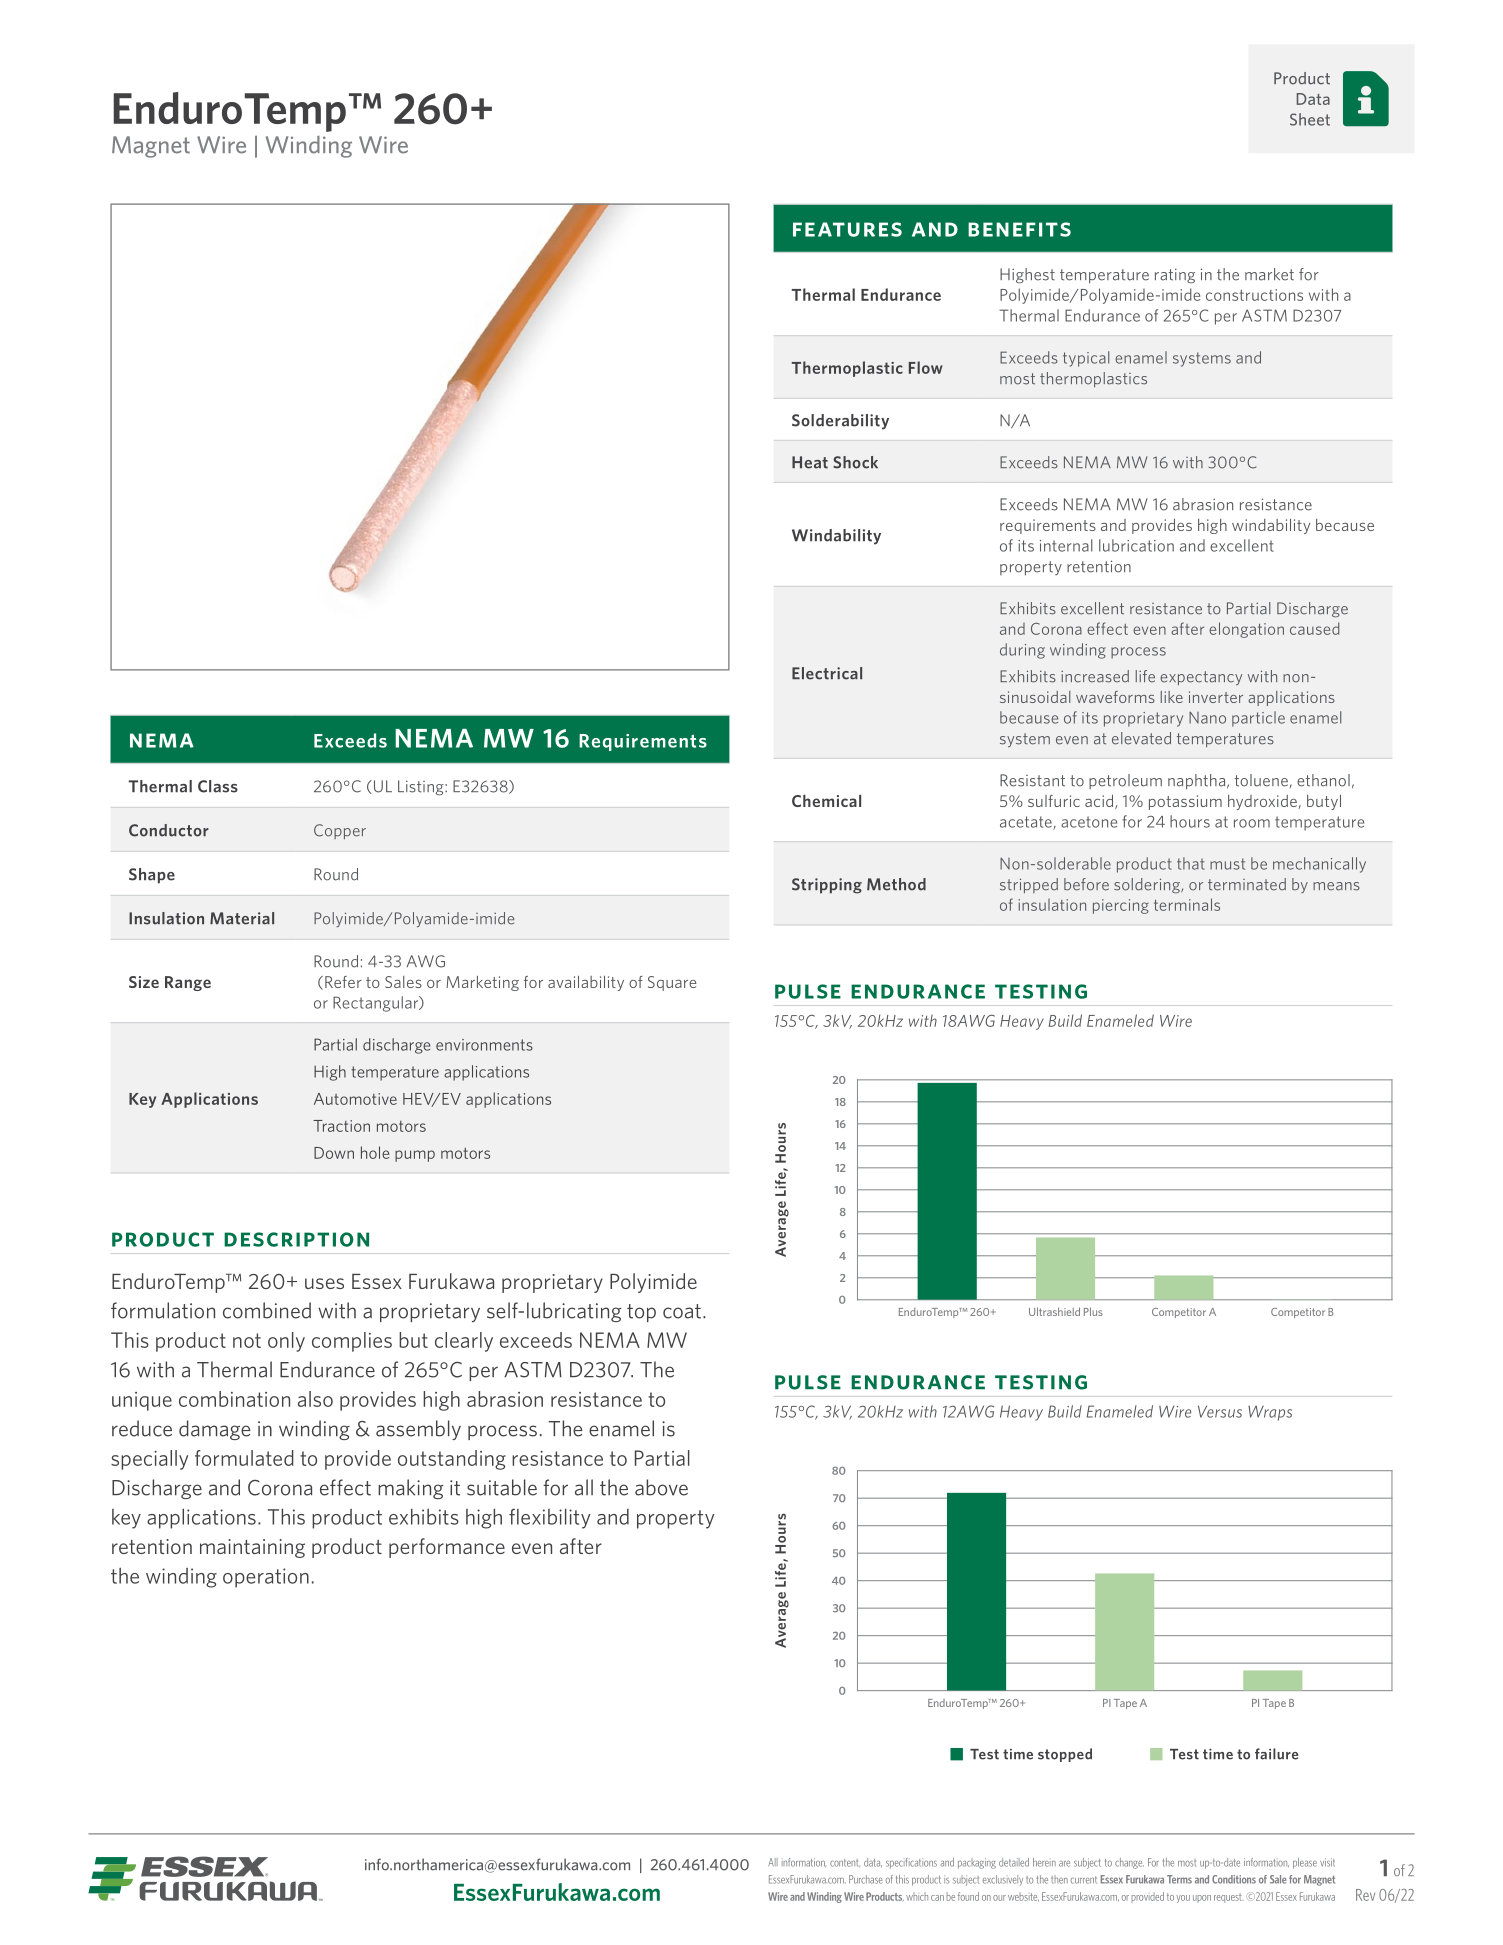  I want to click on Class, so click(218, 786).
